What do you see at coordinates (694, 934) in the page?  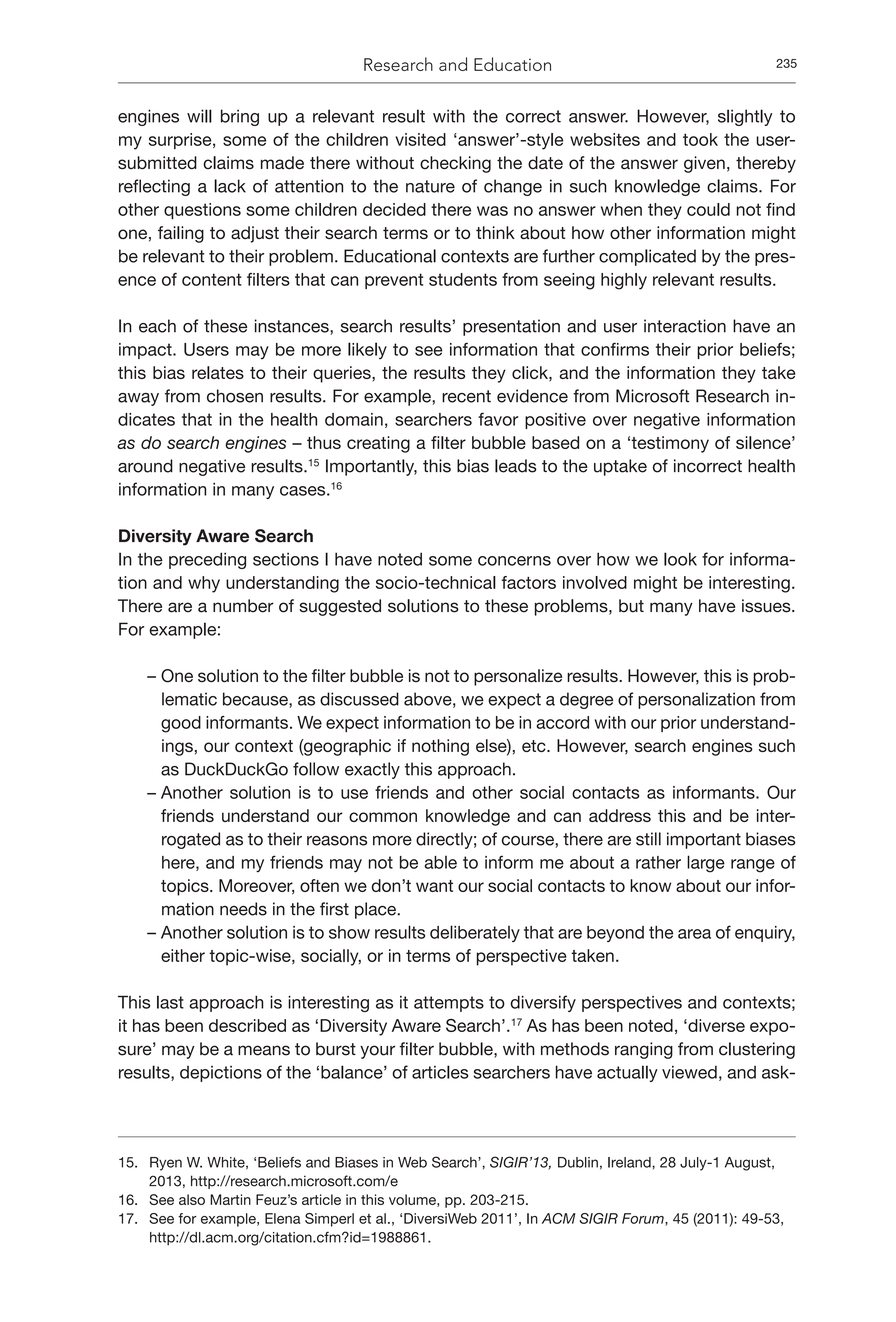 I see `area` at bounding box center [694, 934].
